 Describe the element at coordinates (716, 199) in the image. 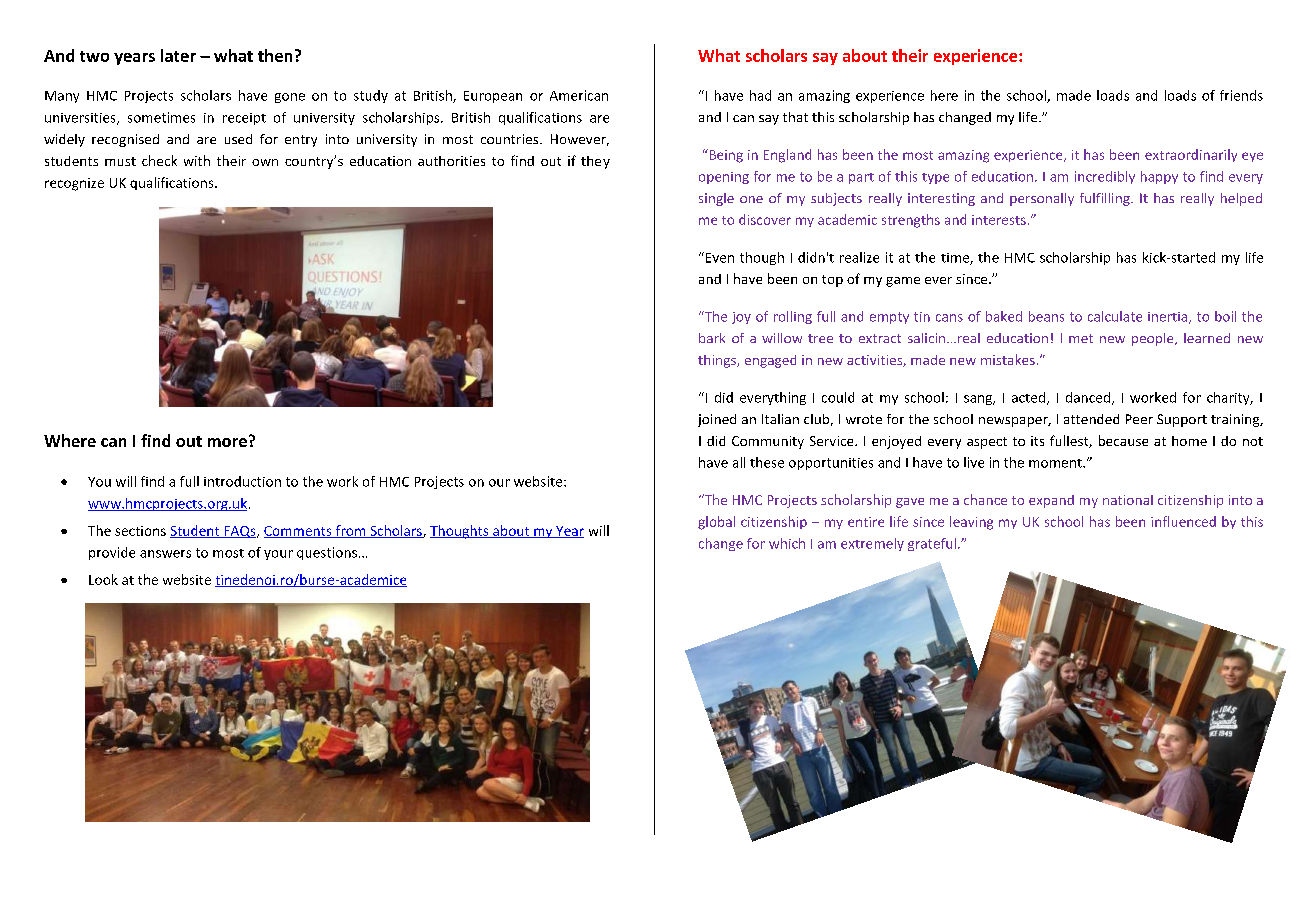

I see `single` at that location.
